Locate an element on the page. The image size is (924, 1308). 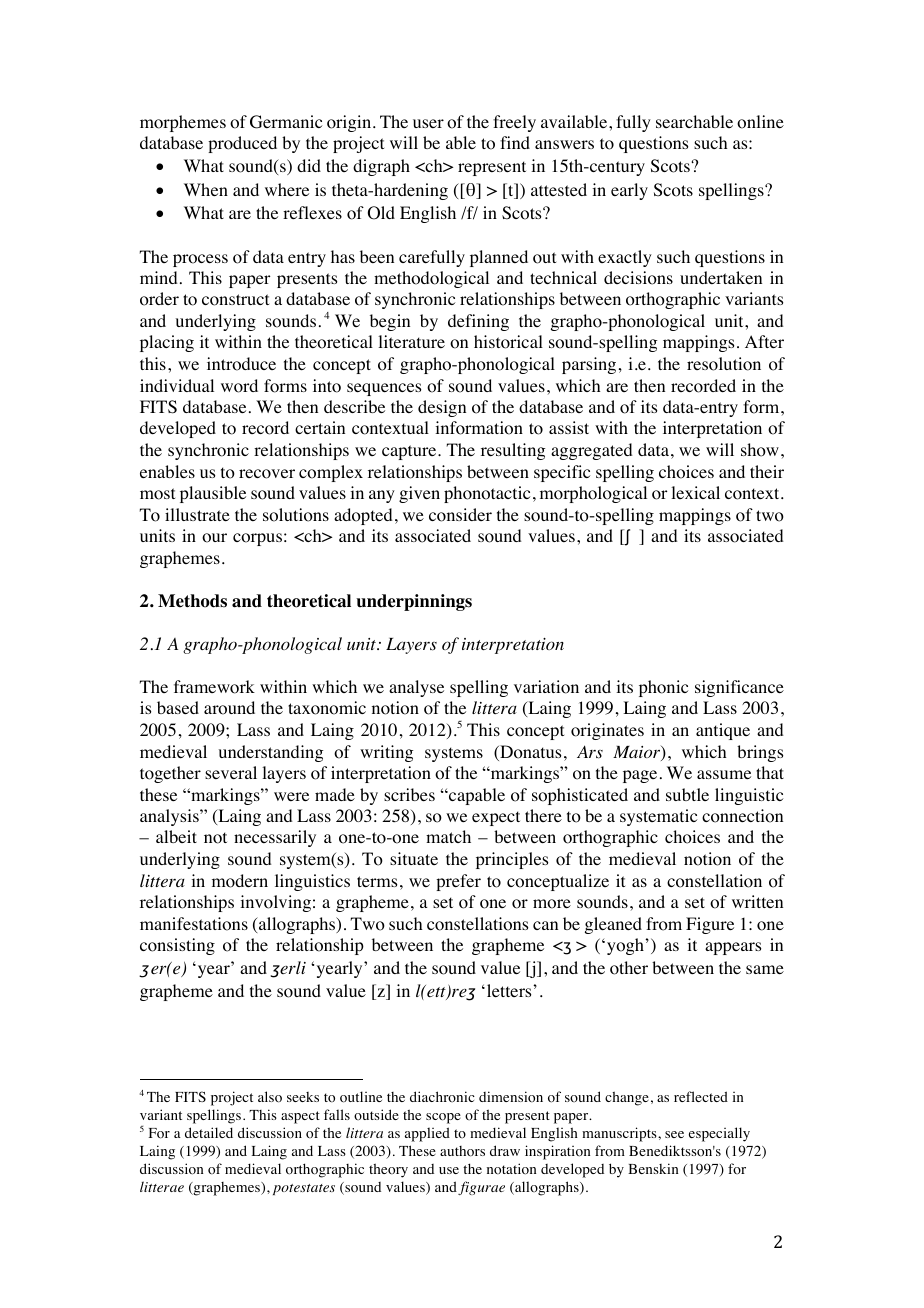
resolution is located at coordinates (724, 364).
